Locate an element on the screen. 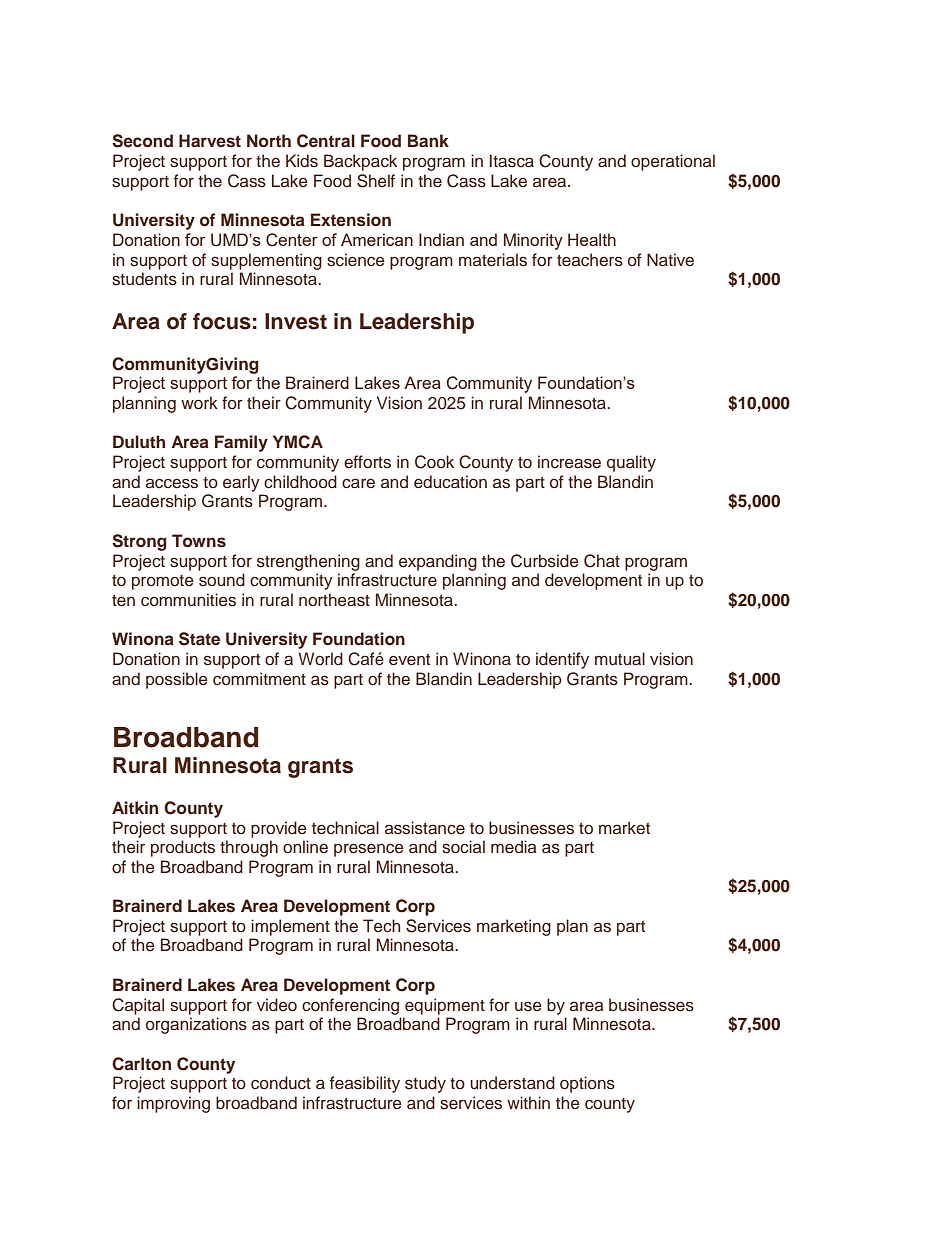 The width and height of the screenshot is (952, 1233). improving is located at coordinates (173, 1104).
